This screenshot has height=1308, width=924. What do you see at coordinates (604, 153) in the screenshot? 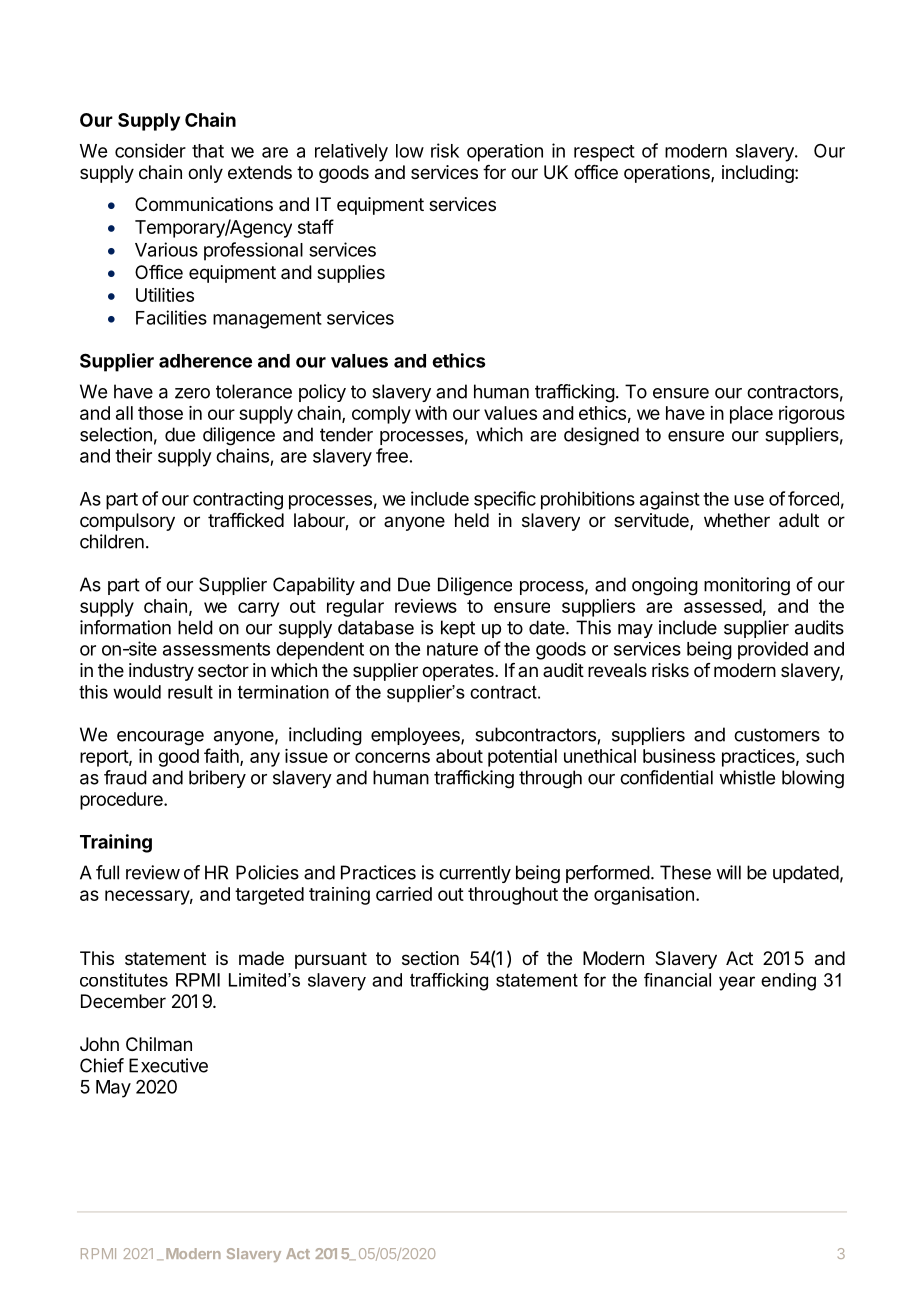
I see `respect` at bounding box center [604, 153].
